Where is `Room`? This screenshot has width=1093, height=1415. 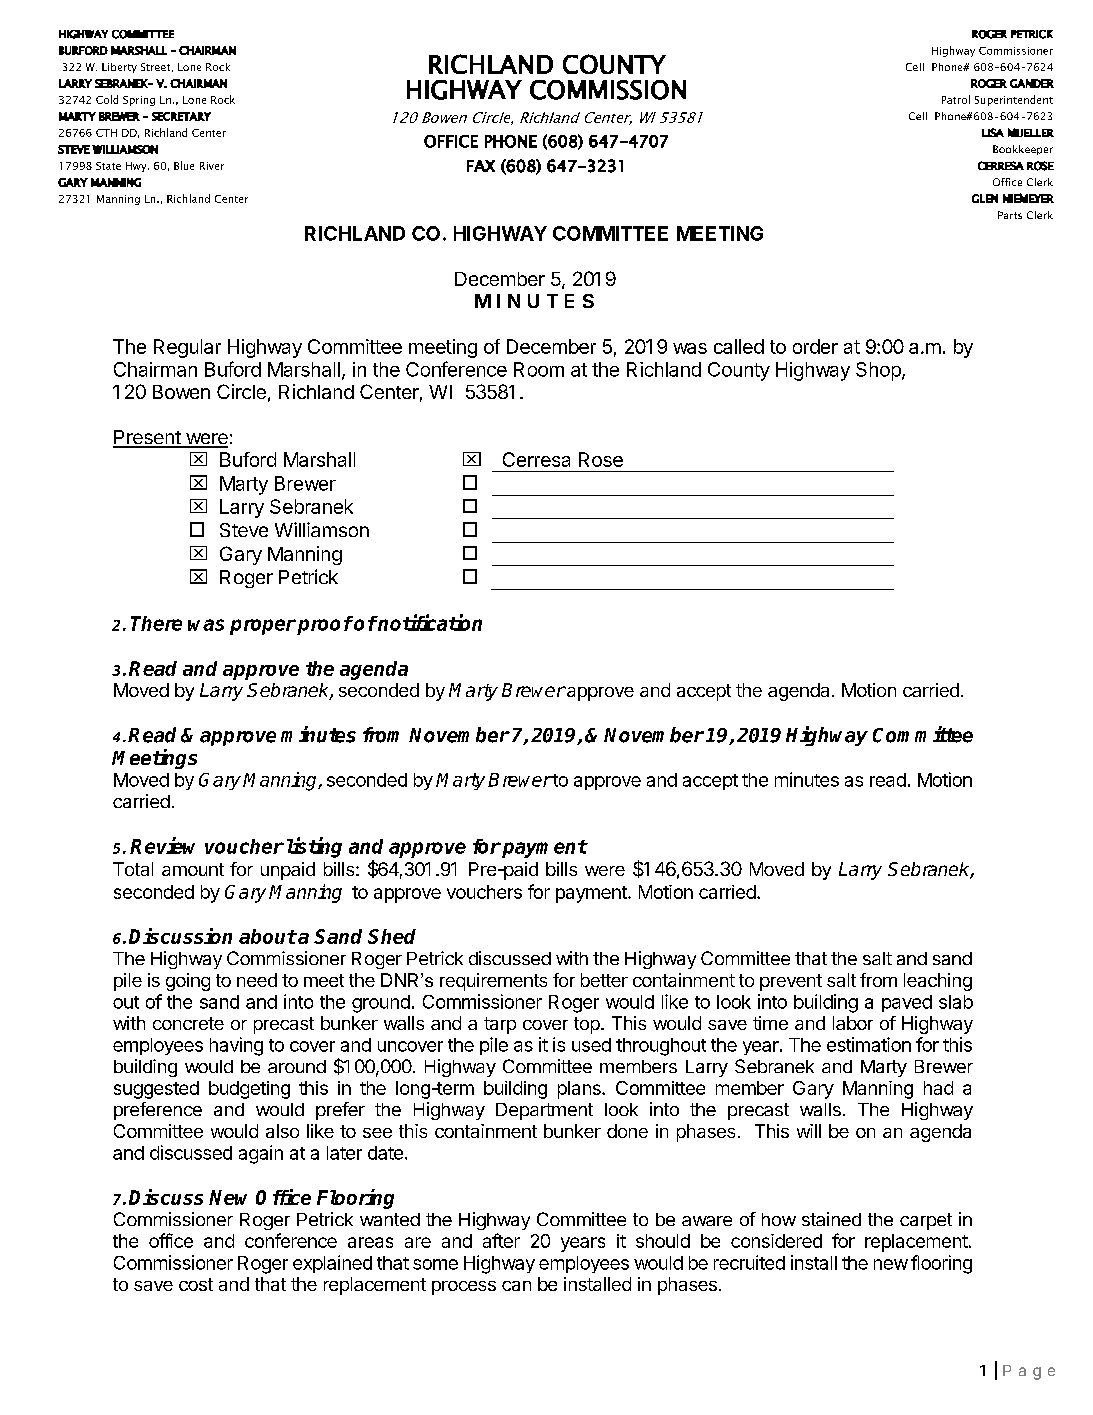 Room is located at coordinates (539, 369).
